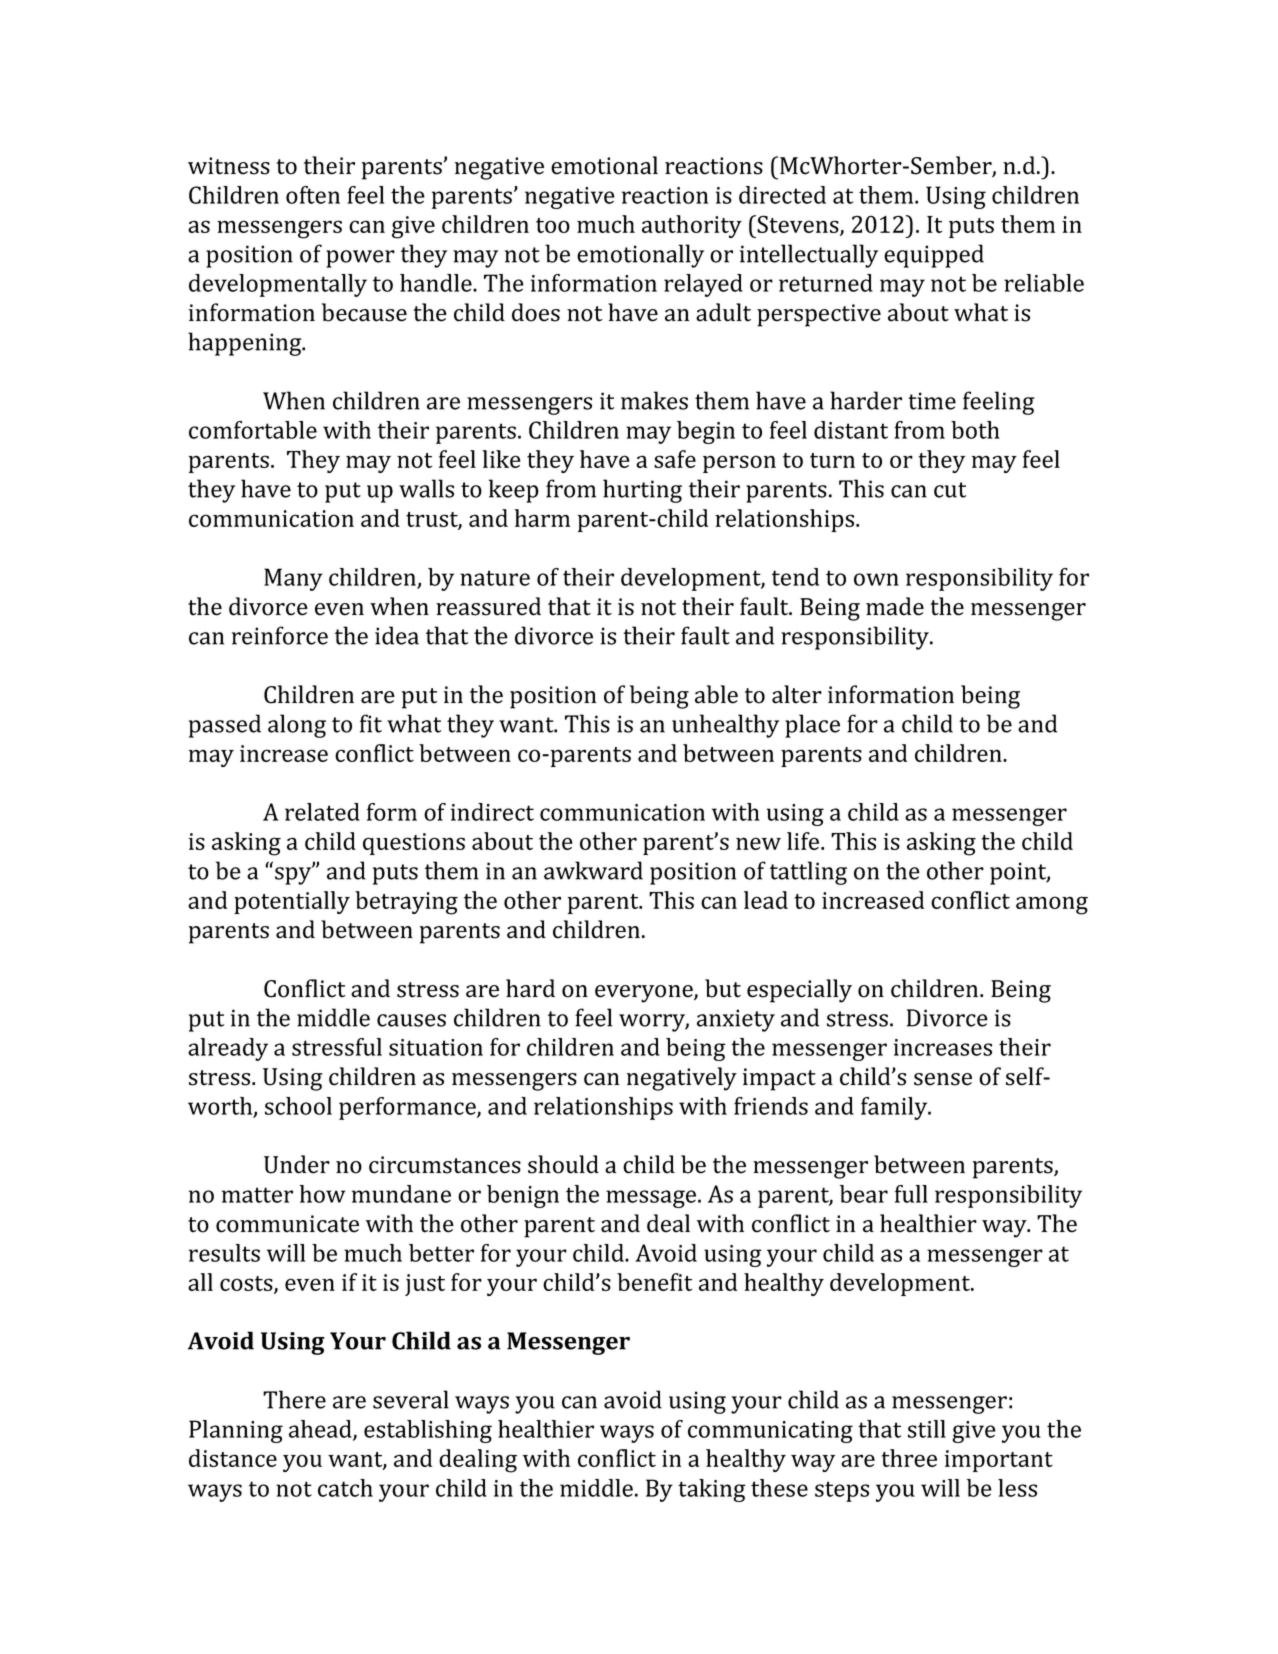 The width and height of the screenshot is (1278, 1654). Describe the element at coordinates (322, 812) in the screenshot. I see `related` at that location.
